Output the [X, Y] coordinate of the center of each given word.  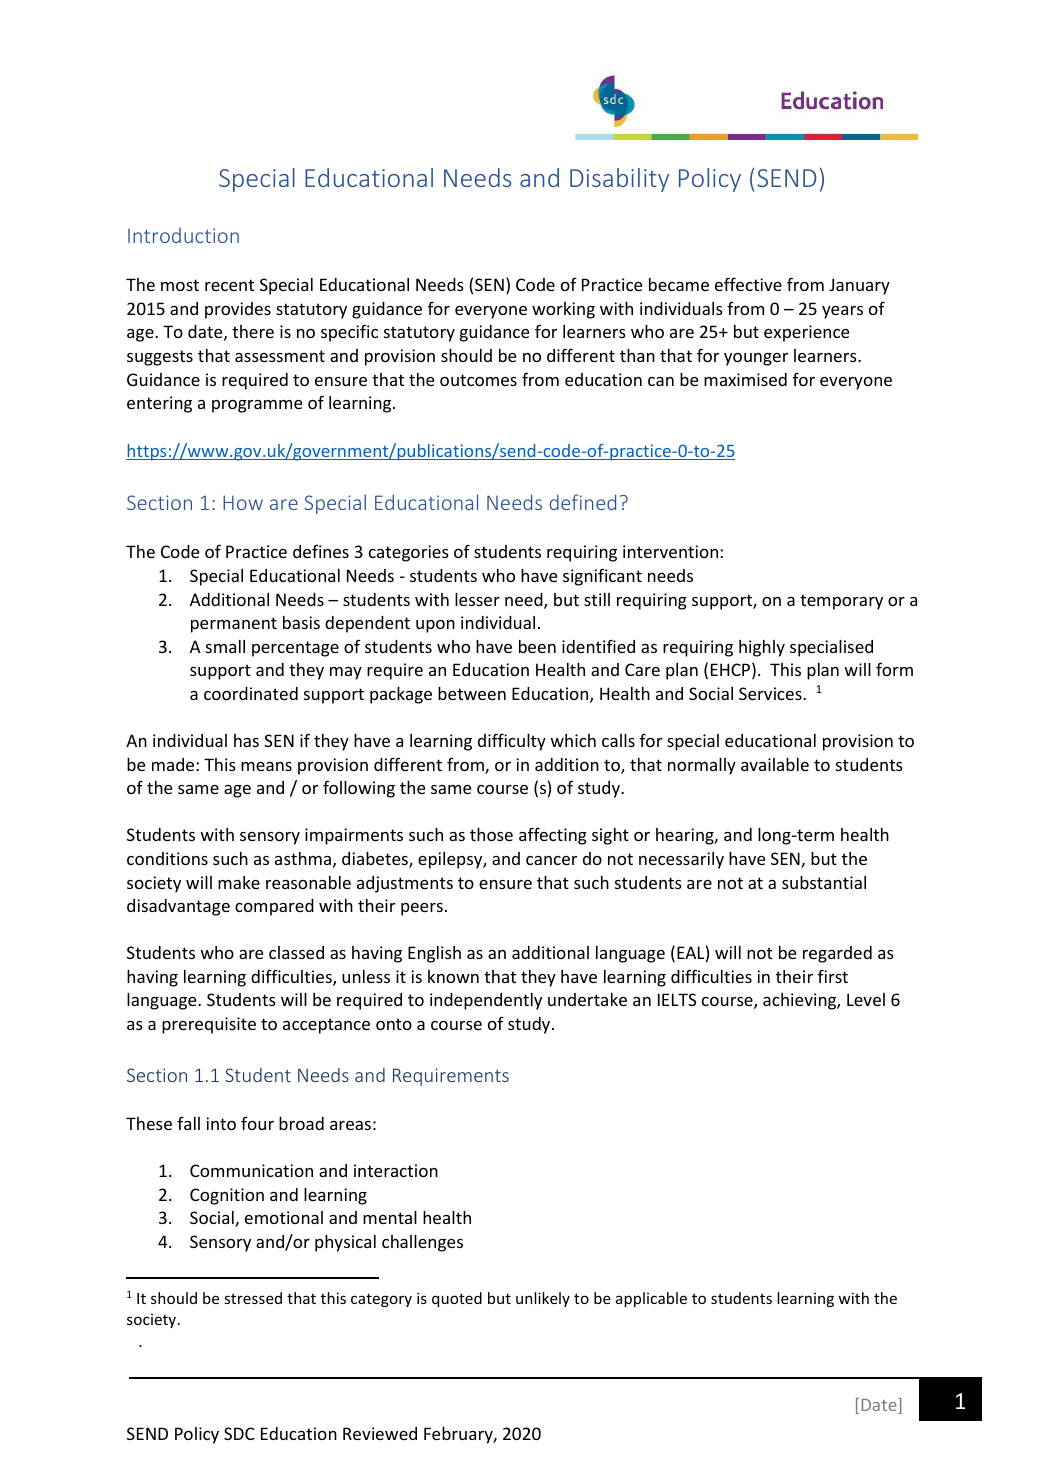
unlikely [543, 1299]
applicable [651, 1299]
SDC [239, 1433]
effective [748, 284]
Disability [619, 180]
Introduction [183, 235]
